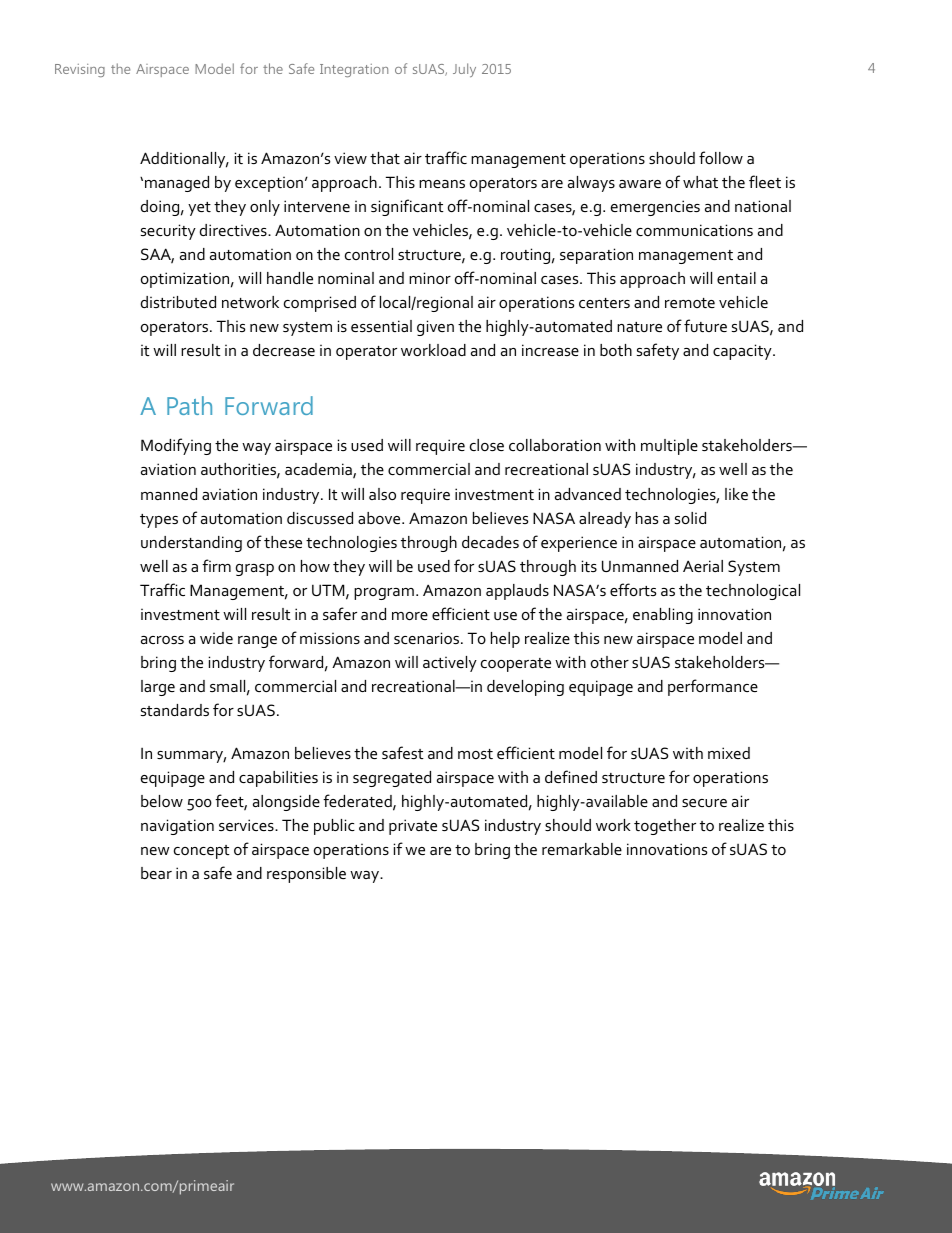 This screenshot has width=952, height=1233. I want to click on across, so click(162, 640).
